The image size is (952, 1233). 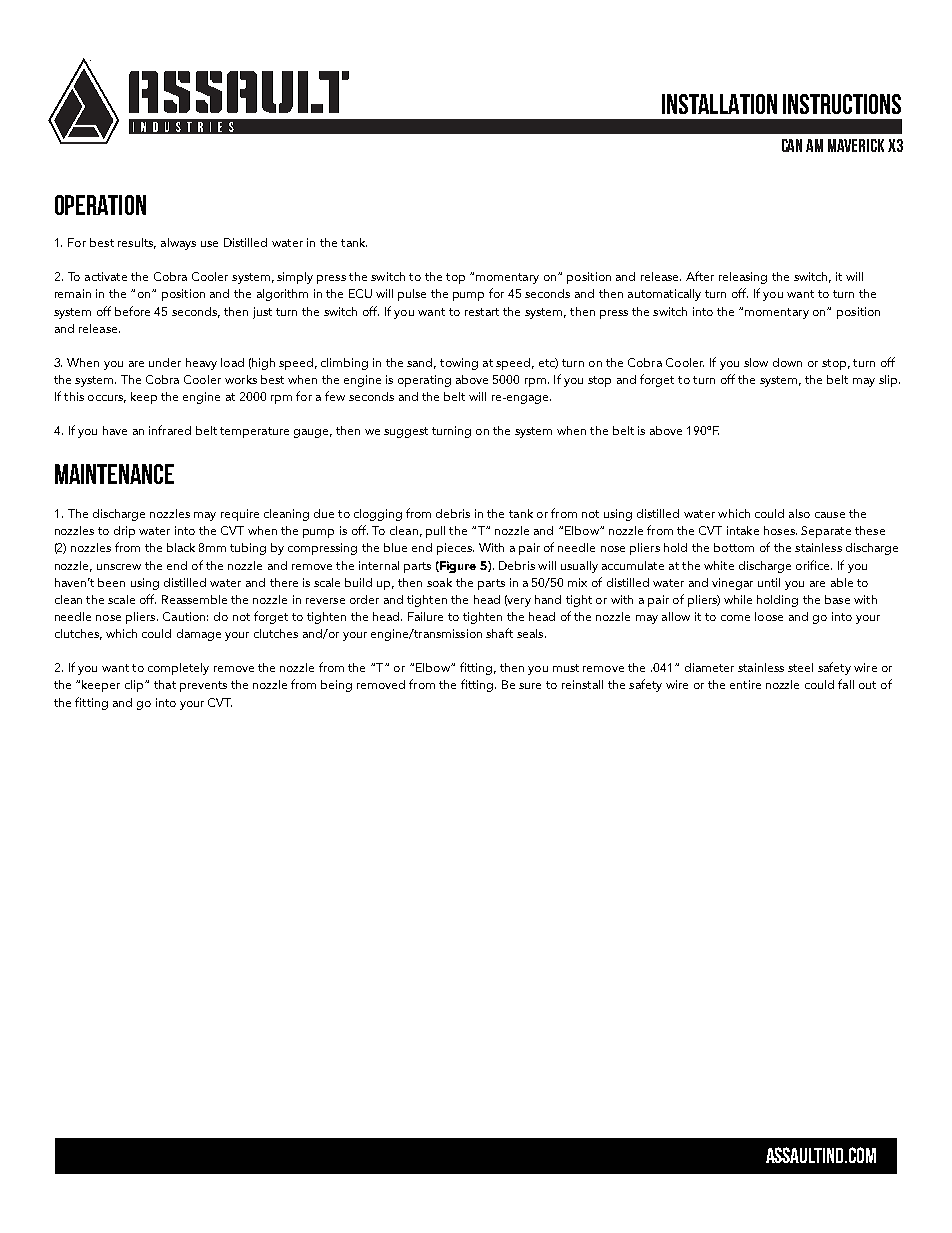 I want to click on operating, so click(x=424, y=381).
